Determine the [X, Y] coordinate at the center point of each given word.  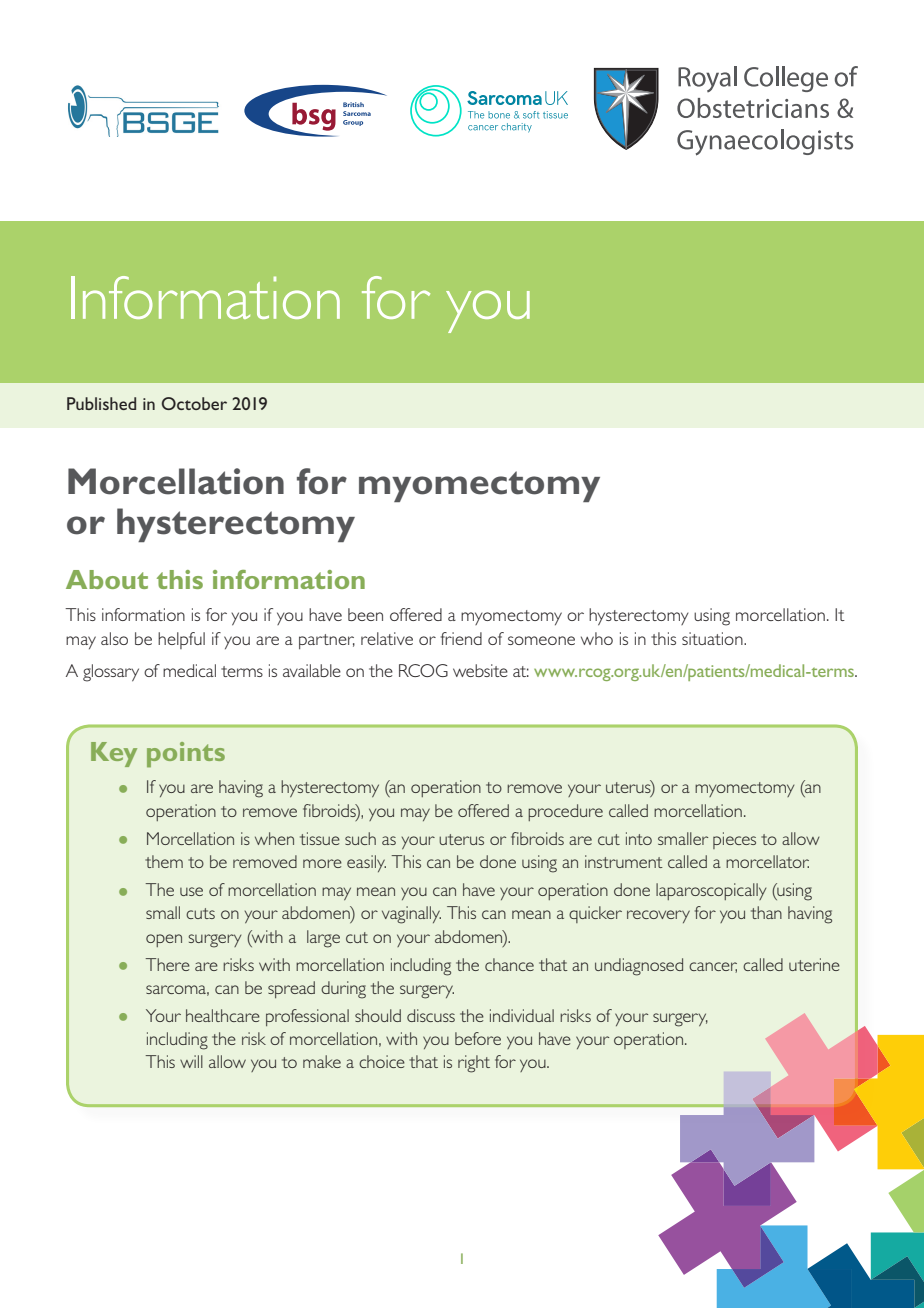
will [191, 1061]
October [194, 403]
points [186, 754]
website [480, 670]
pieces [734, 840]
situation [713, 638]
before [478, 1038]
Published [101, 403]
